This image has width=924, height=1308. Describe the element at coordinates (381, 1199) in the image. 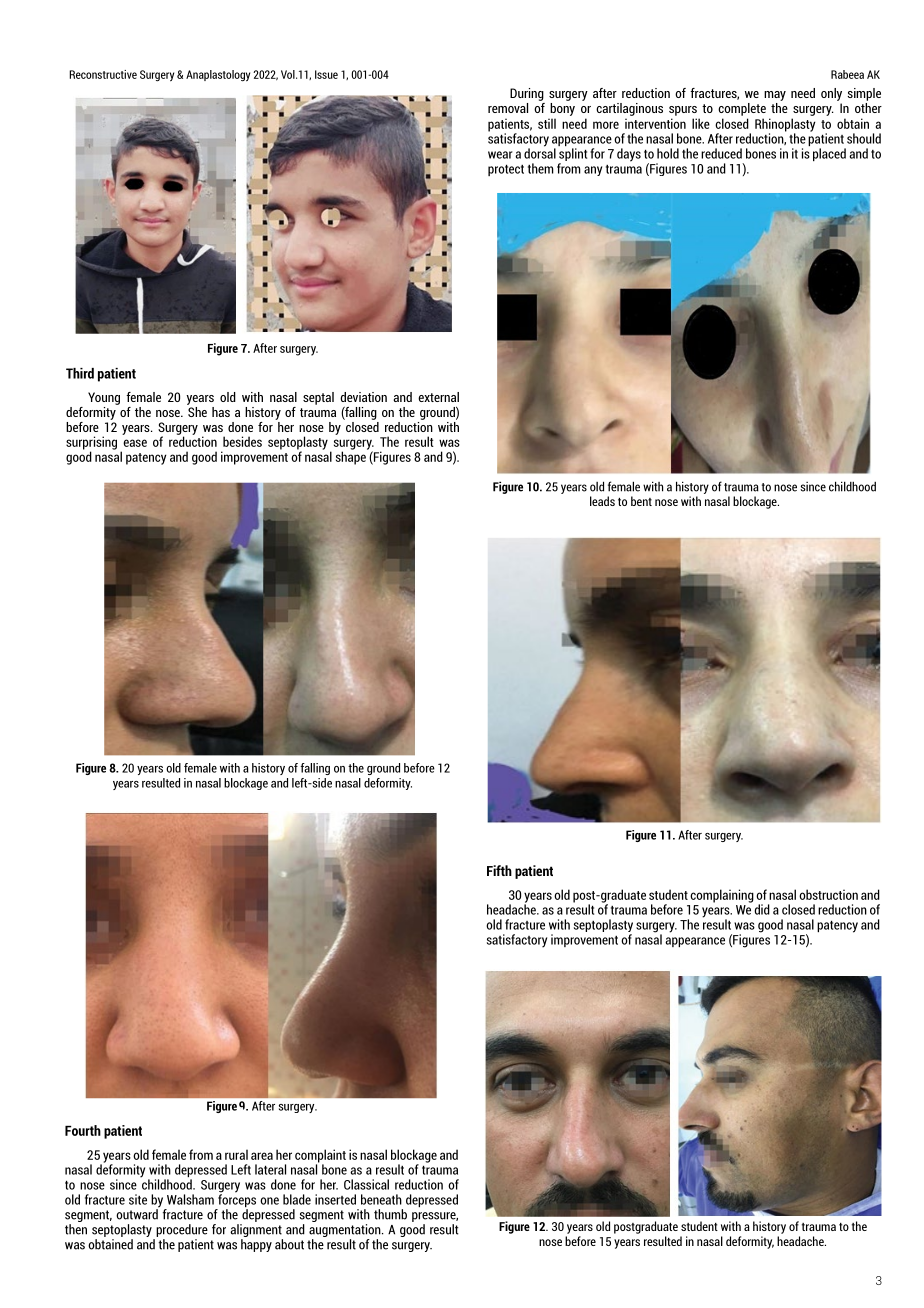

I see `beneath` at that location.
